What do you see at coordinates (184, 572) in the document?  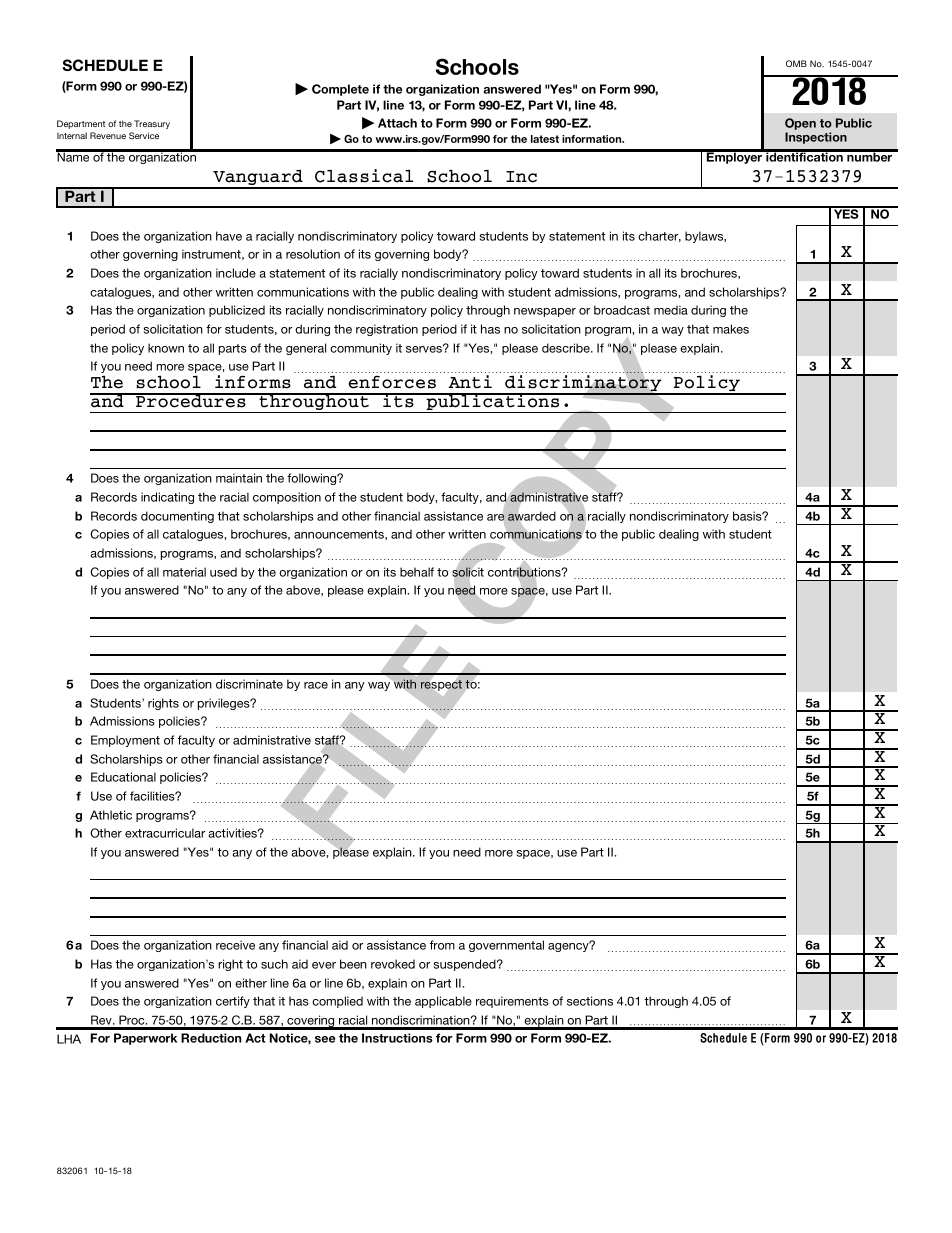 I see `material` at bounding box center [184, 572].
